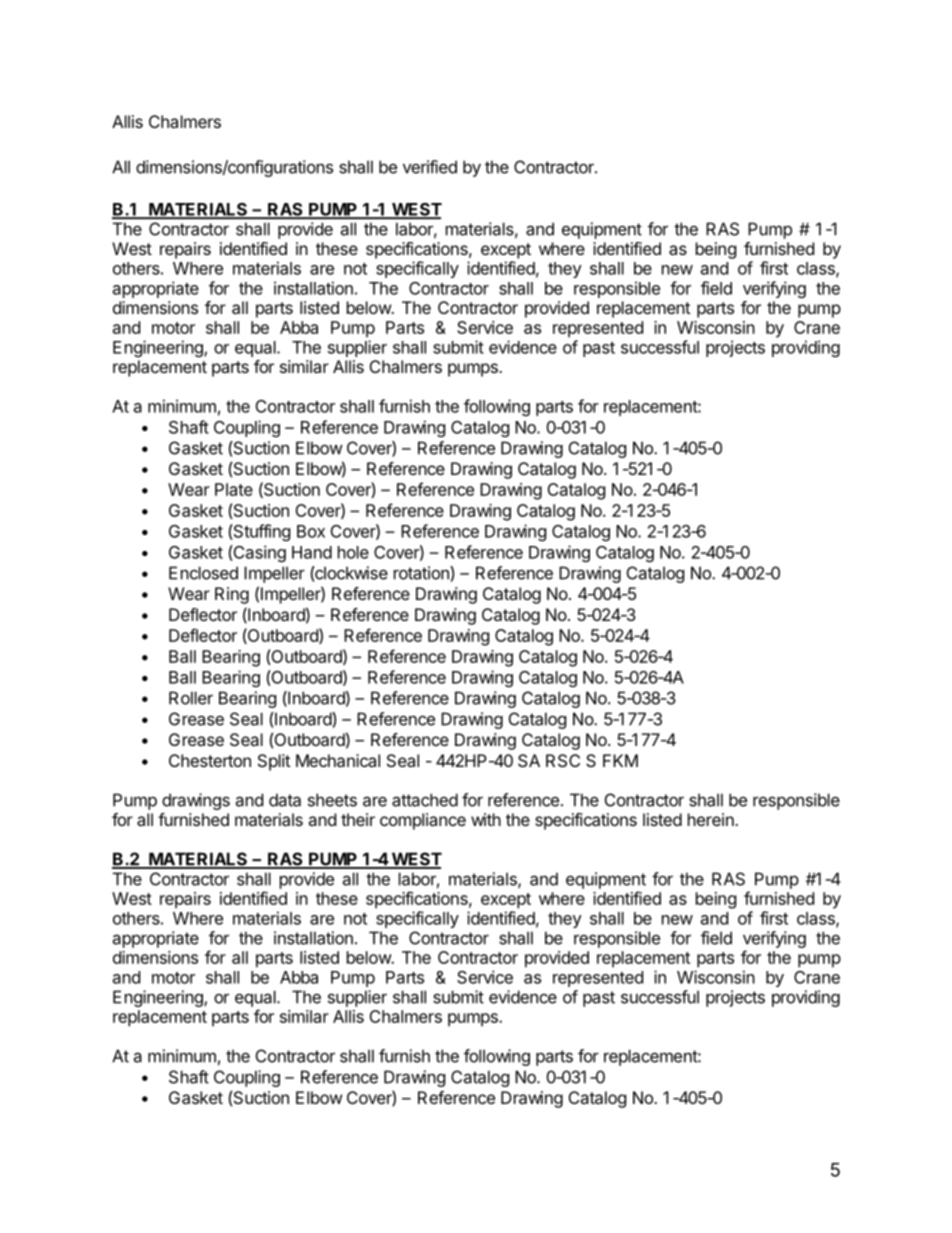 Image resolution: width=952 pixels, height=1233 pixels. What do you see at coordinates (234, 489) in the screenshot?
I see `Plate` at bounding box center [234, 489].
